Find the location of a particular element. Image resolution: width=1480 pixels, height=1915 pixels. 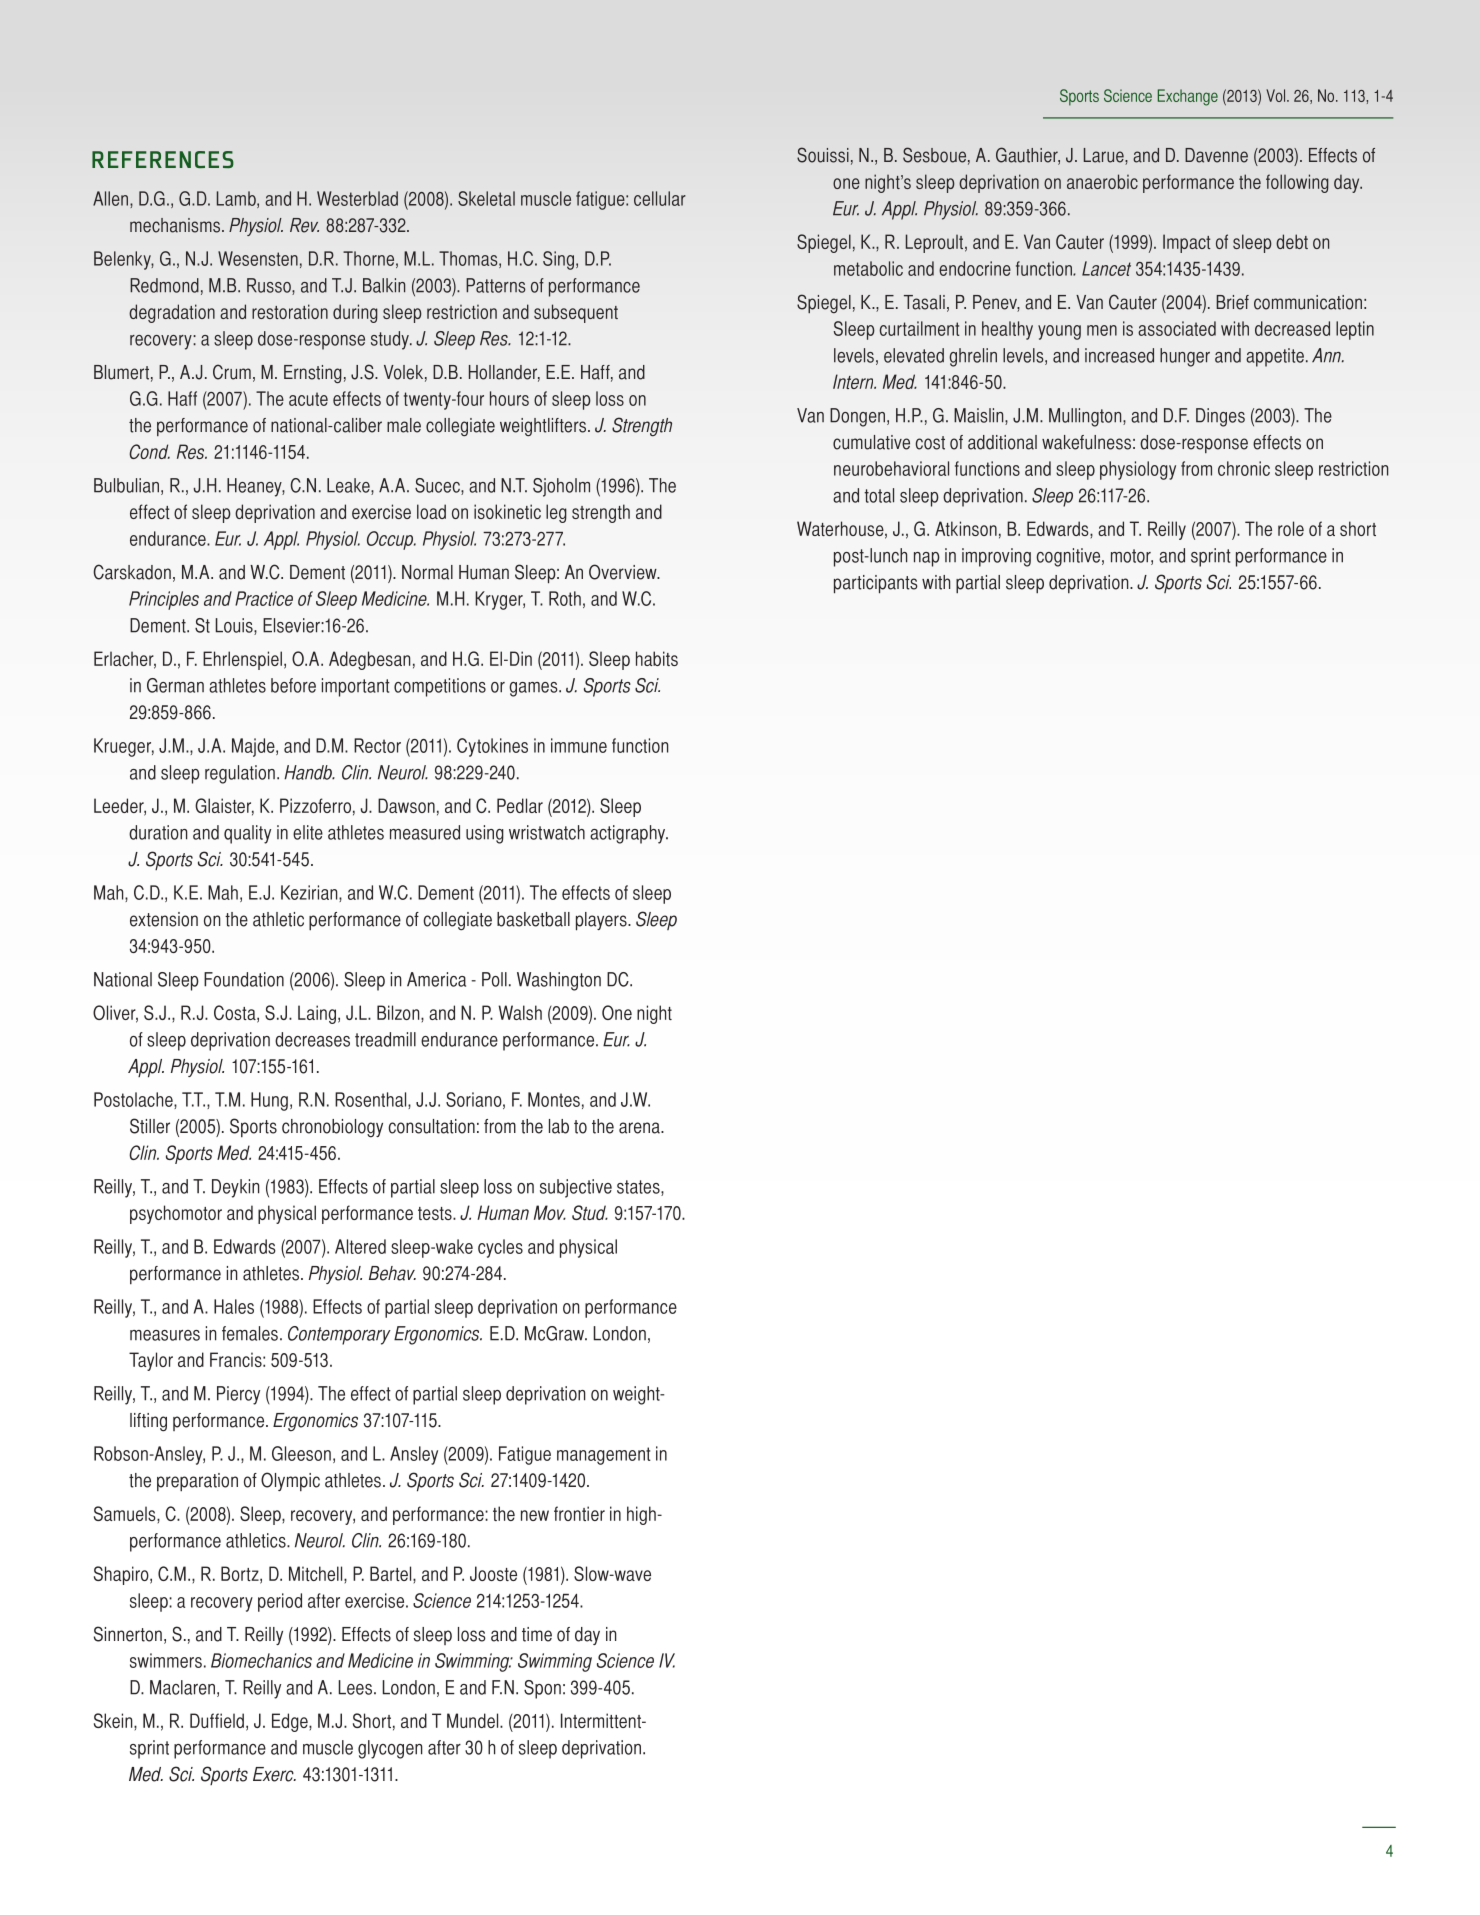

Edge is located at coordinates (291, 1722).
